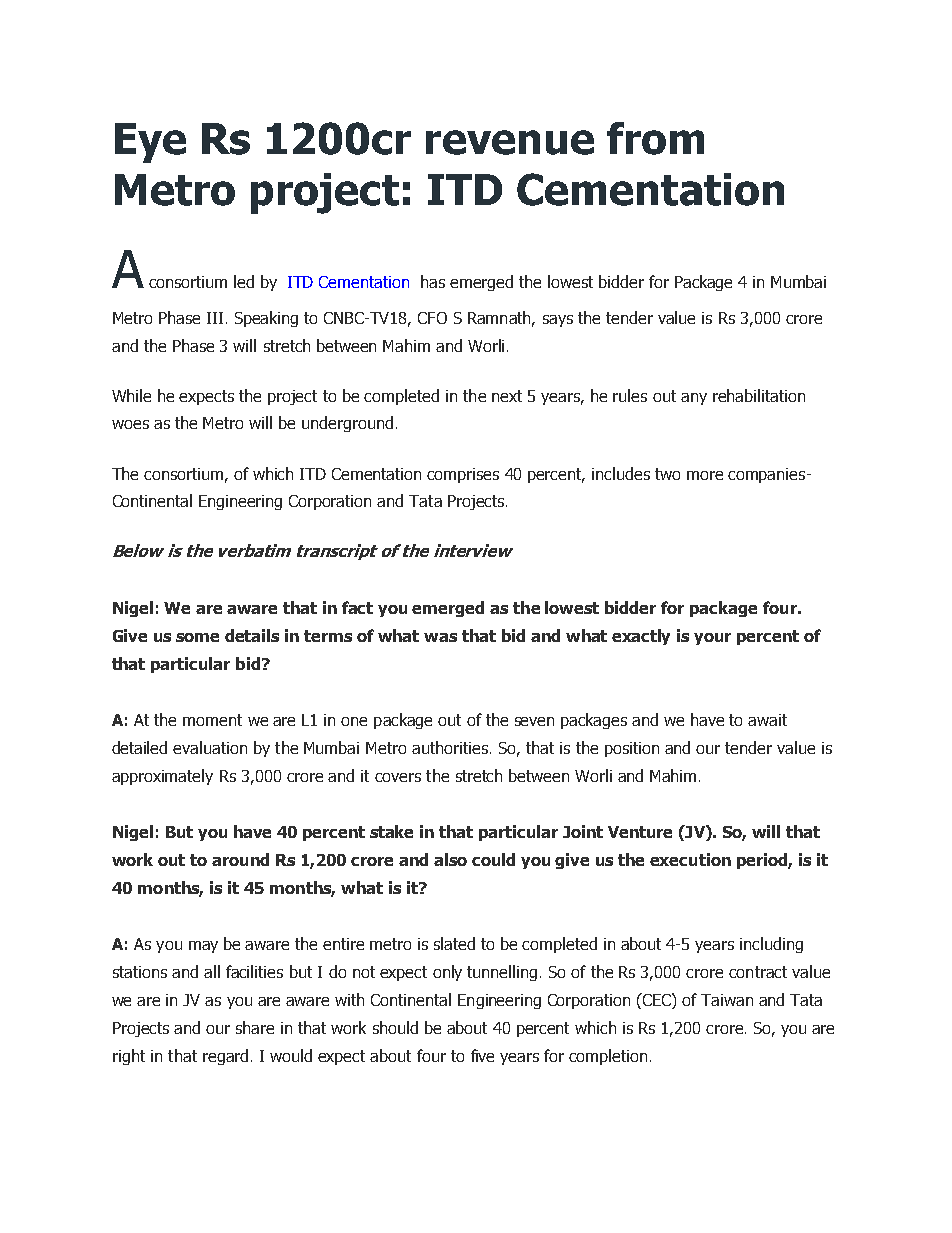  I want to click on comprises, so click(463, 475).
